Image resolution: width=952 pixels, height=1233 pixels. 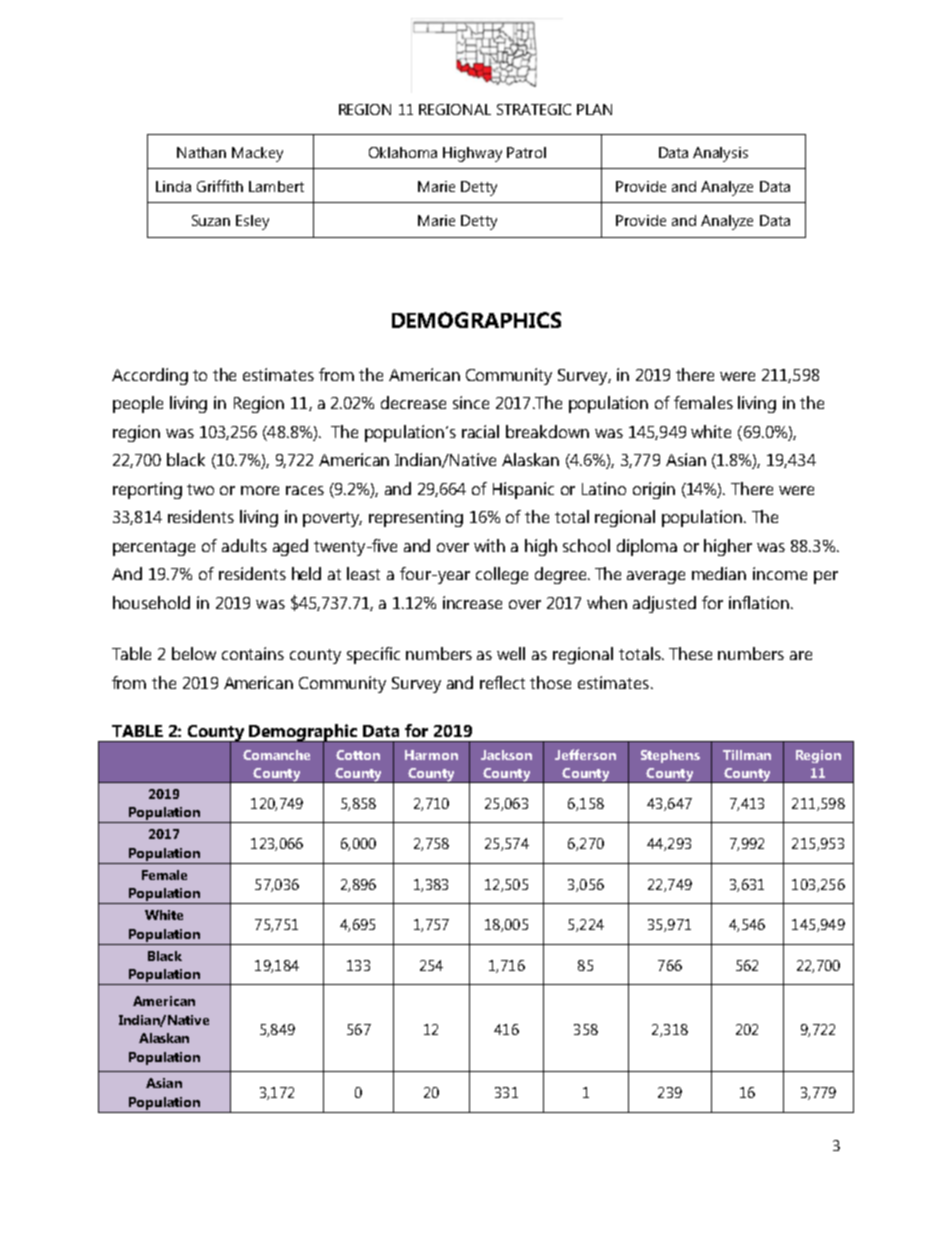 I want to click on Jackson, so click(x=506, y=755).
